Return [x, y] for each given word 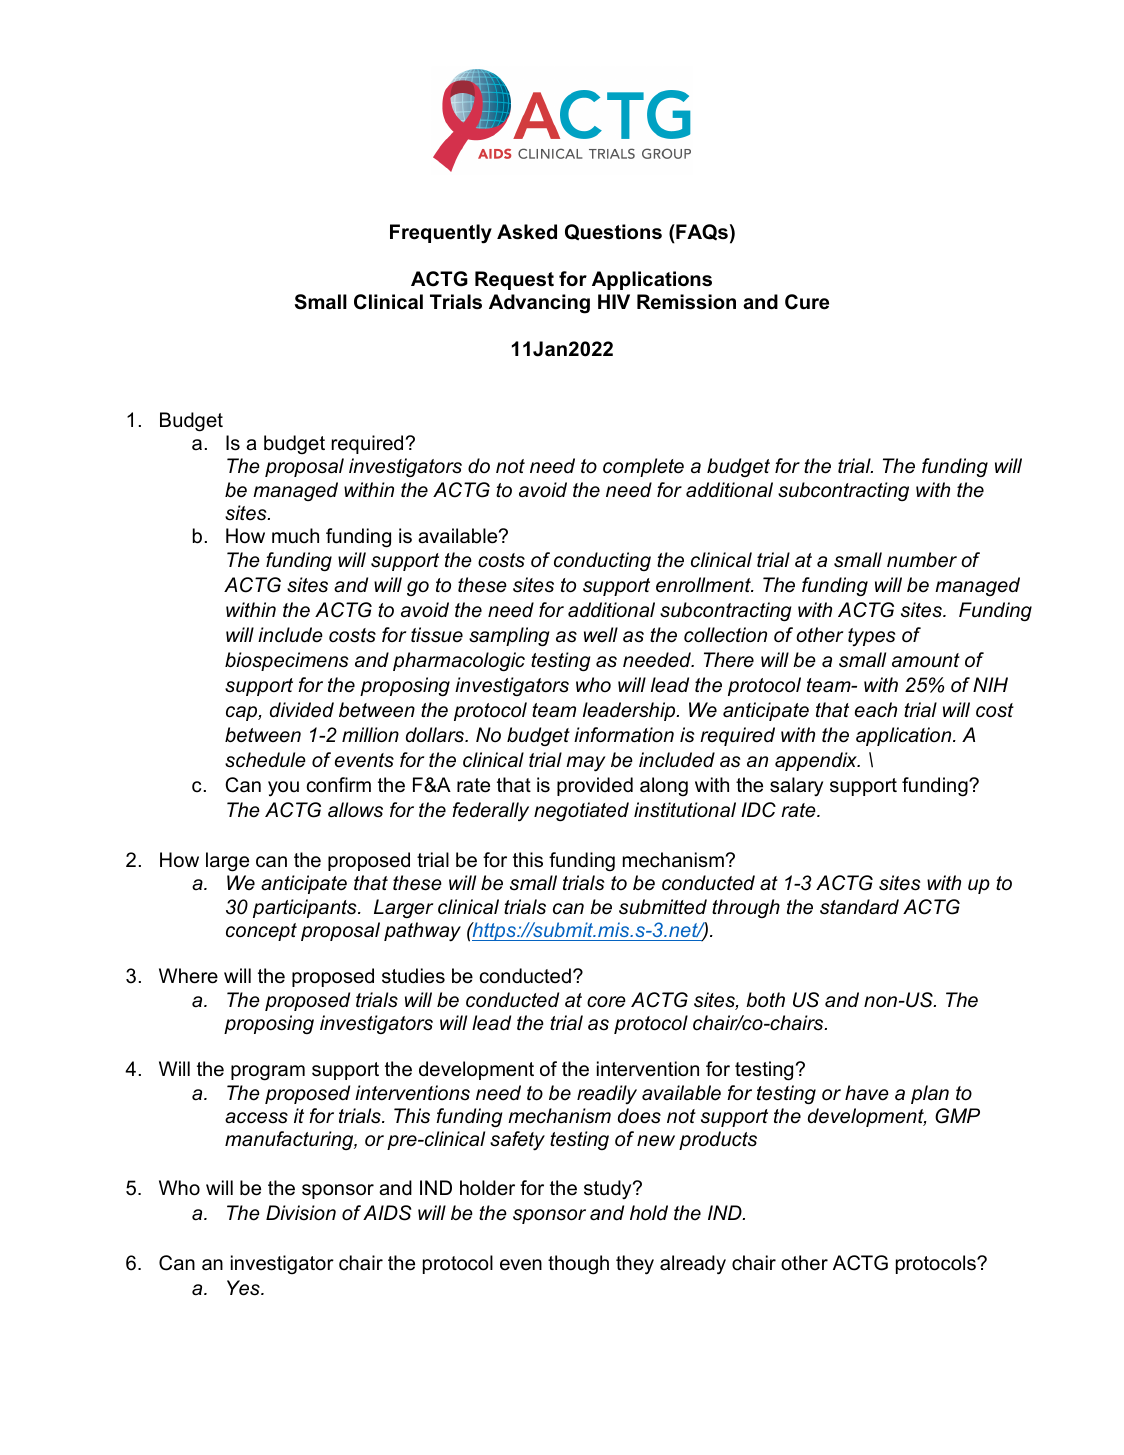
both [765, 1000]
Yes [244, 1288]
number [922, 560]
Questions [613, 232]
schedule [265, 760]
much [295, 536]
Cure [807, 302]
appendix [817, 761]
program [268, 1073]
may [586, 764]
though [578, 1265]
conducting [602, 561]
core [606, 1002]
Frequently [441, 234]
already [693, 1265]
